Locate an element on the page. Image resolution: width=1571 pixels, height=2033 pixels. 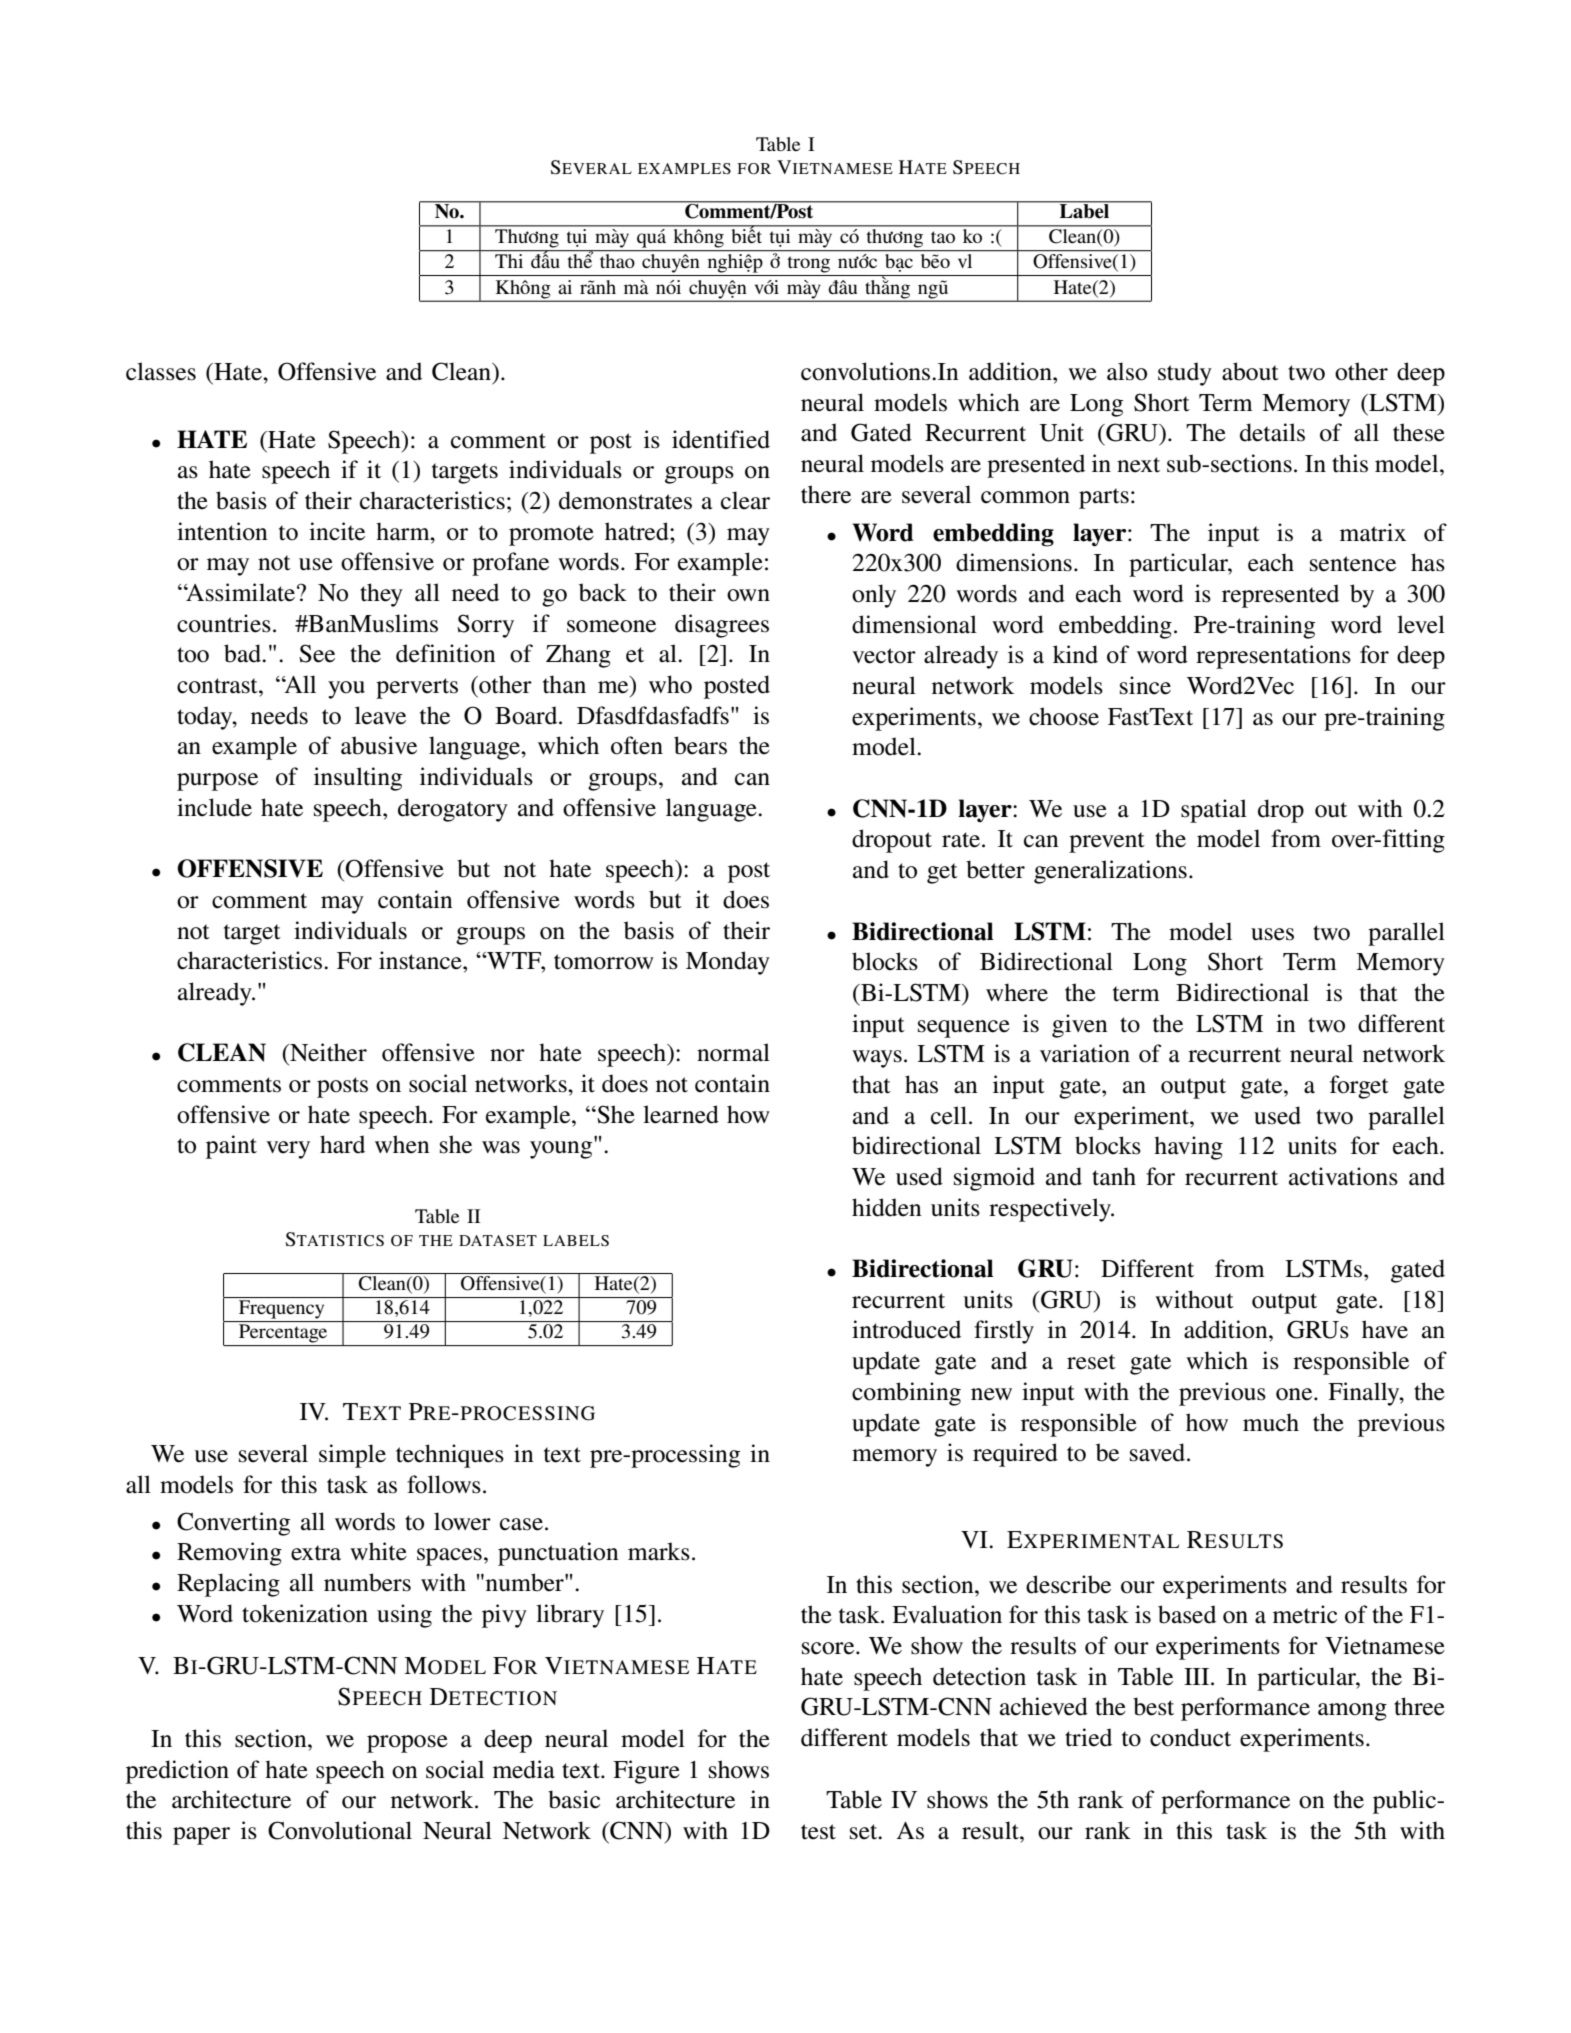
conduct is located at coordinates (1190, 1737).
